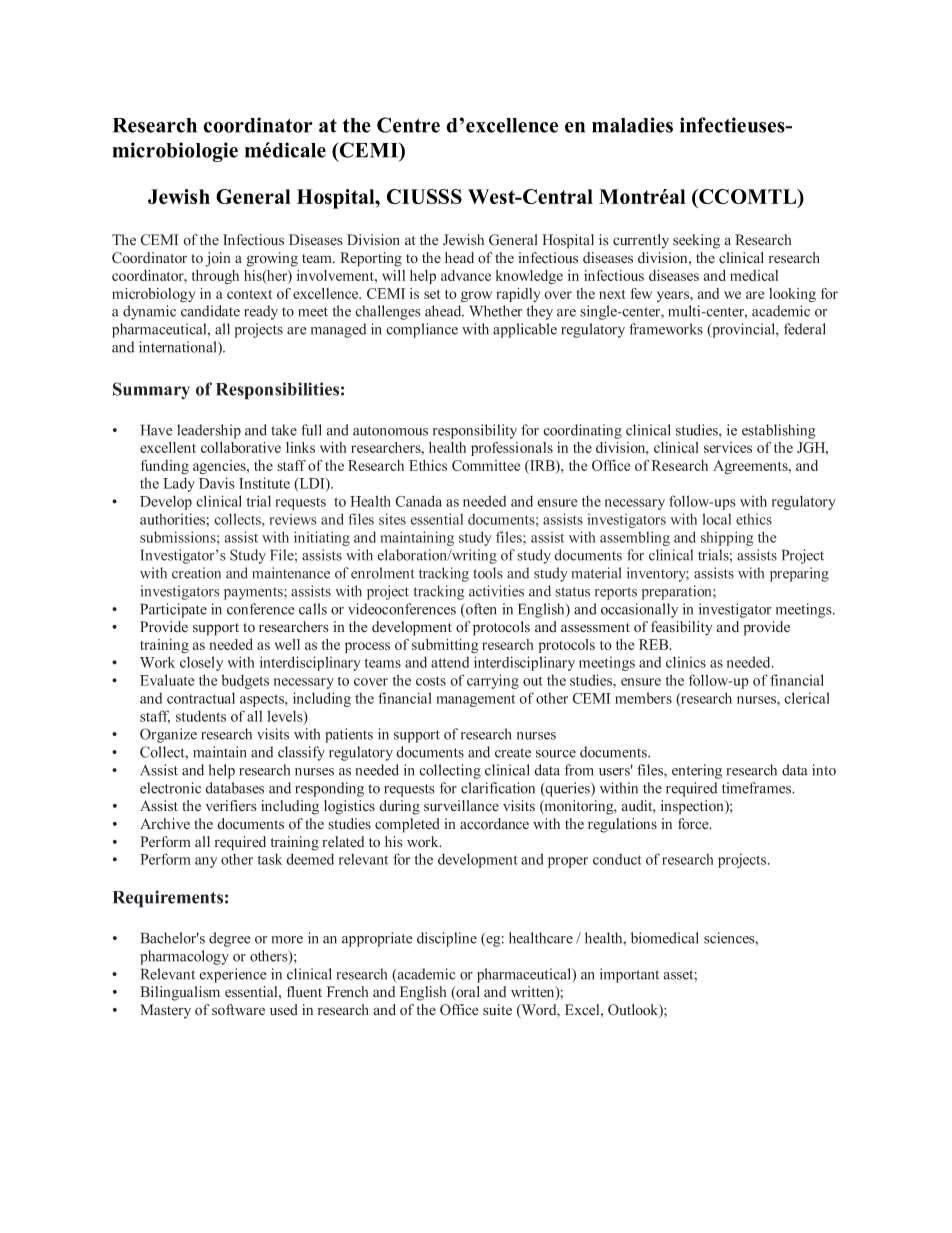  Describe the element at coordinates (806, 698) in the document. I see `clerical` at that location.
